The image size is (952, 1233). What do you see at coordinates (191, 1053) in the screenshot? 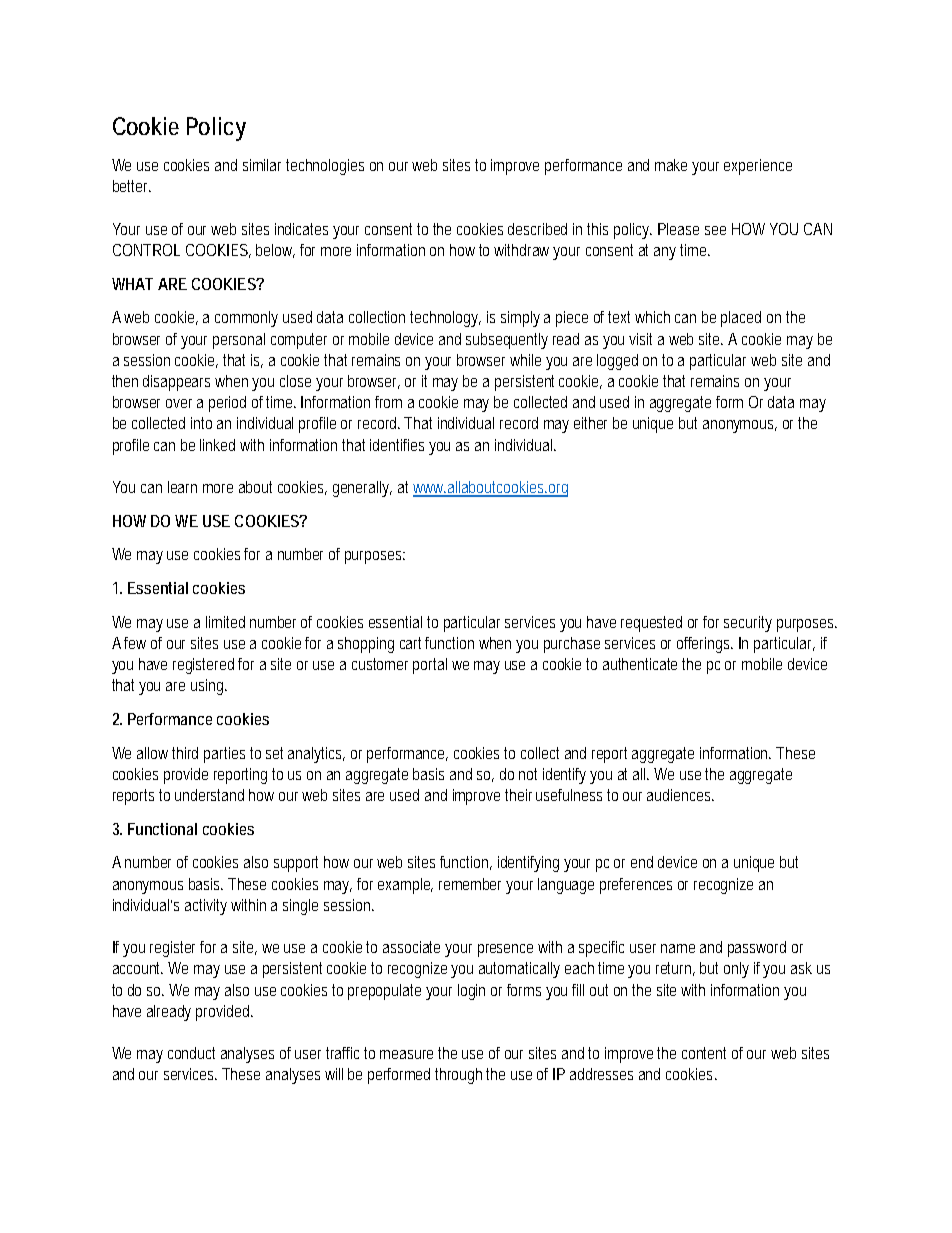
I see `conduct` at bounding box center [191, 1053].
